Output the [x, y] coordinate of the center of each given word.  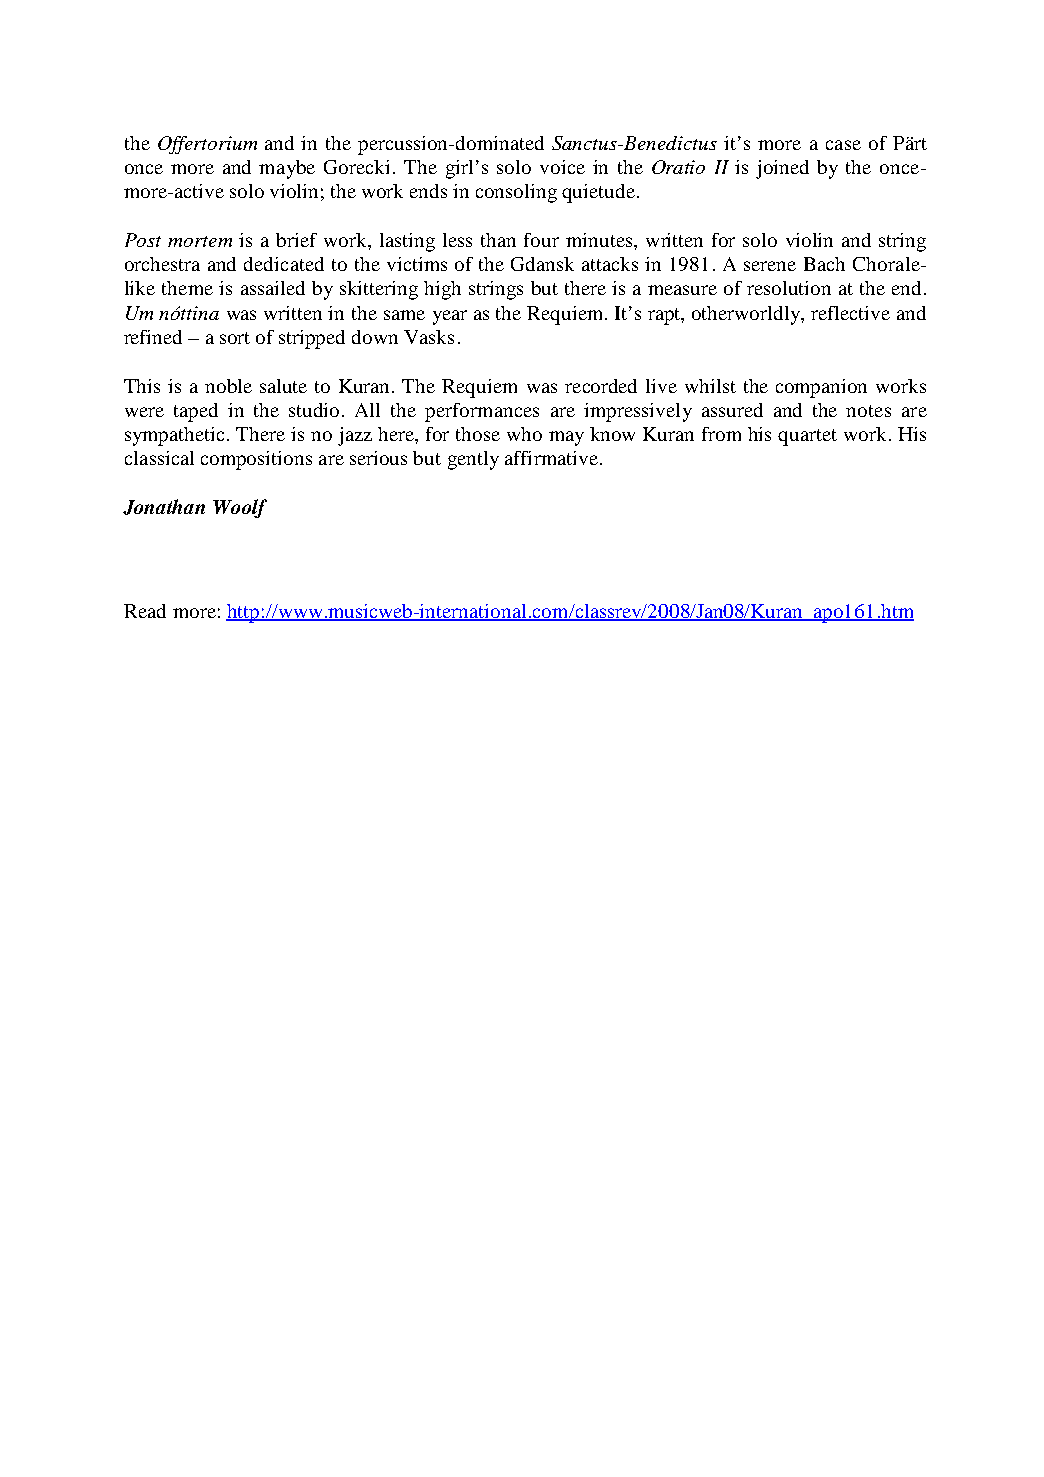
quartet [807, 437]
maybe [287, 169]
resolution [789, 288]
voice [562, 167]
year [450, 317]
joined [782, 169]
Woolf [240, 508]
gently [473, 460]
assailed [273, 288]
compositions [256, 460]
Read [145, 611]
